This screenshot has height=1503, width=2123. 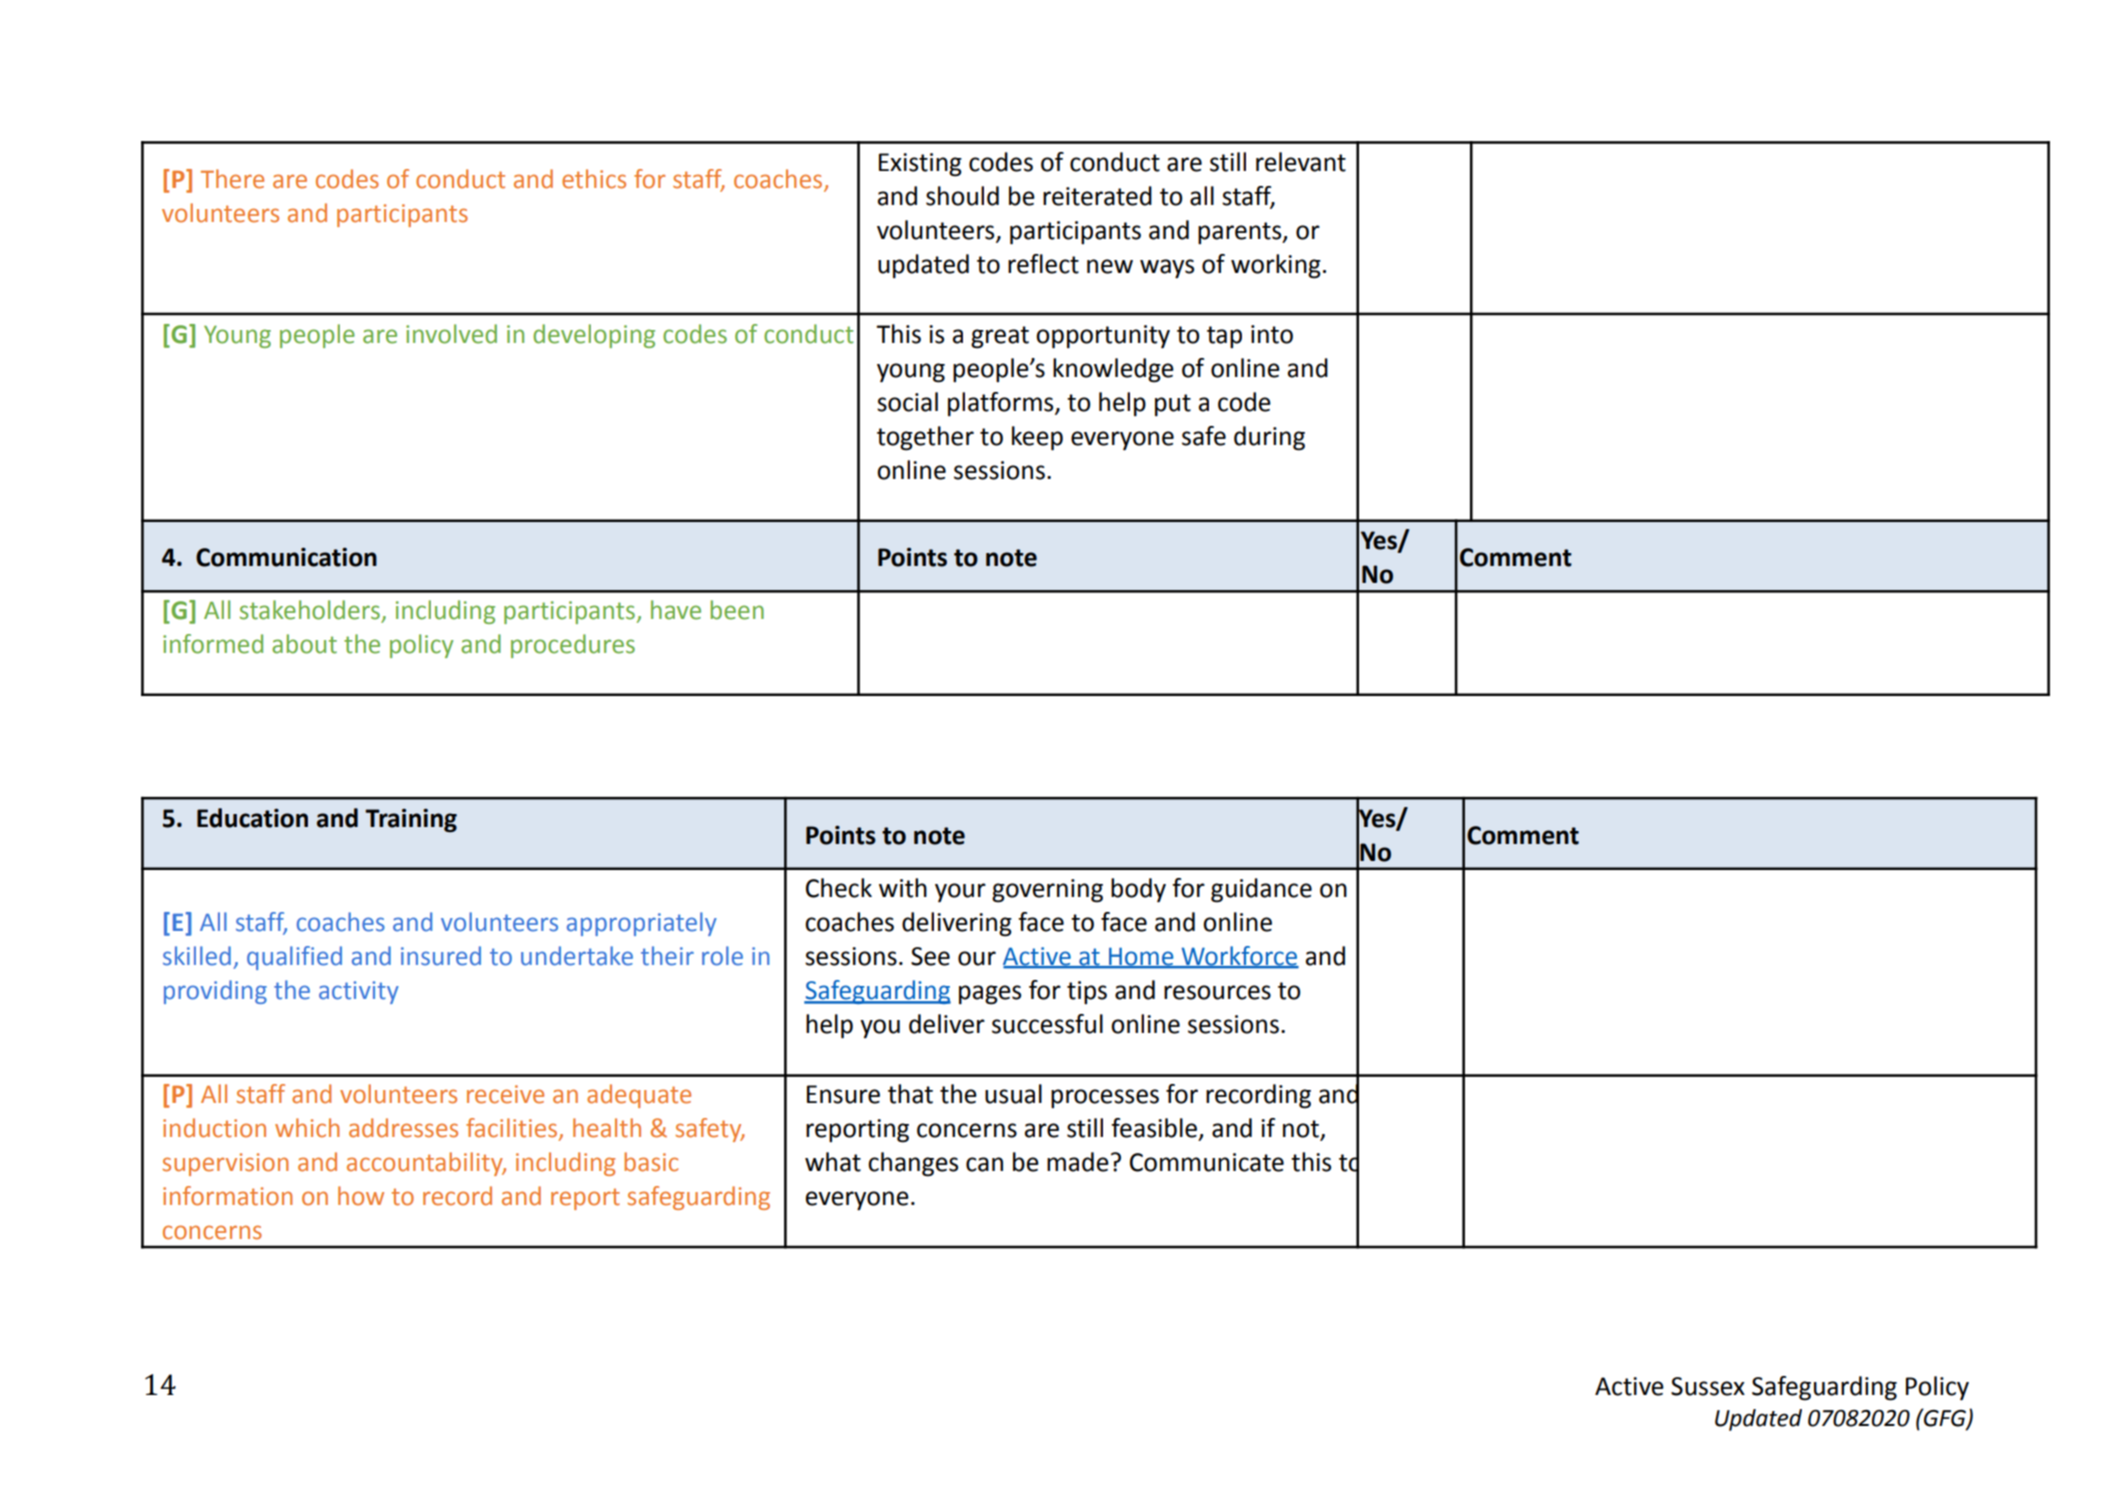 What do you see at coordinates (962, 196) in the screenshot?
I see `should` at bounding box center [962, 196].
